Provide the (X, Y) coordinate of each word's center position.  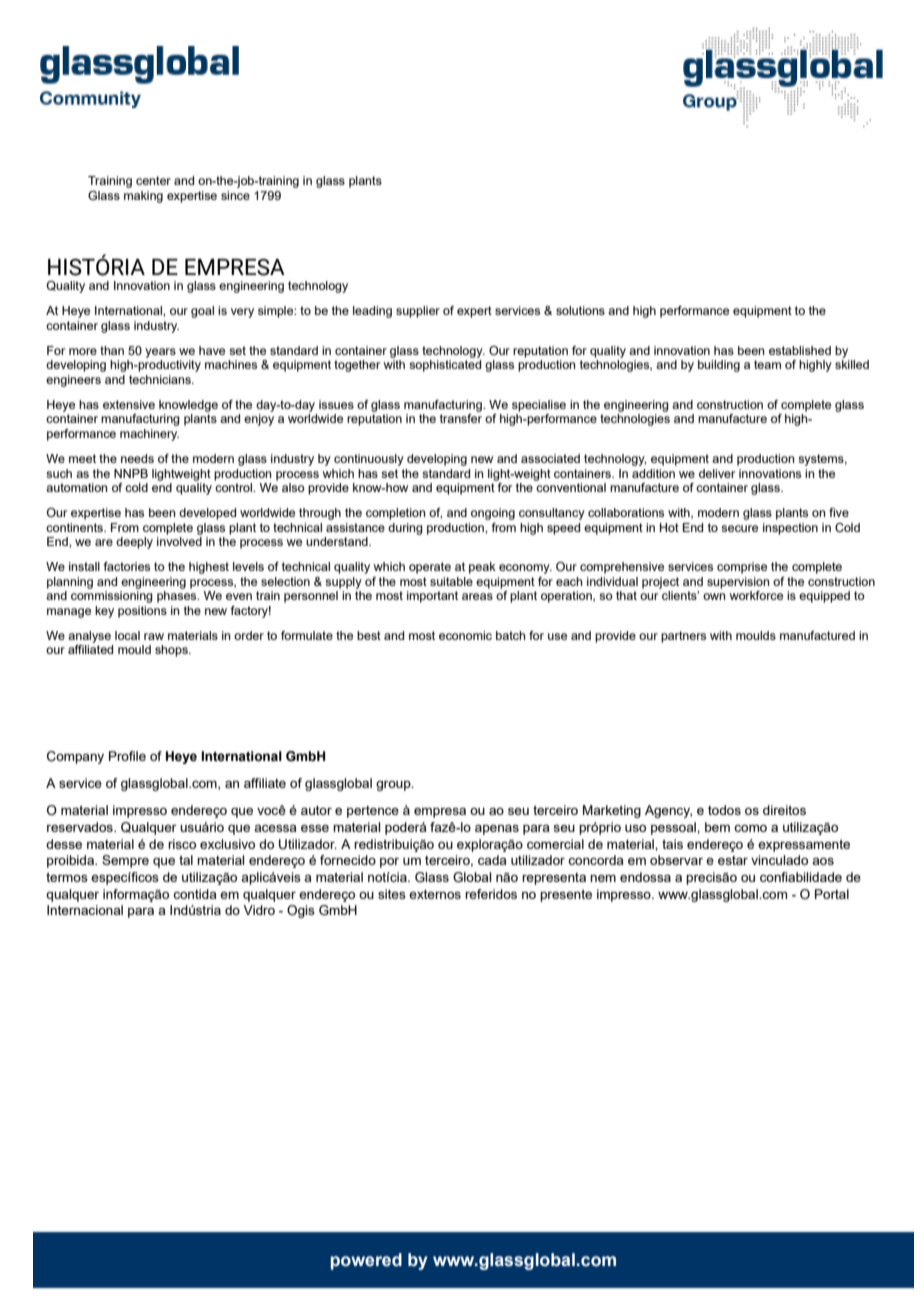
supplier (418, 312)
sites (392, 894)
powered (366, 1261)
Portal (832, 894)
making (143, 197)
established (800, 350)
